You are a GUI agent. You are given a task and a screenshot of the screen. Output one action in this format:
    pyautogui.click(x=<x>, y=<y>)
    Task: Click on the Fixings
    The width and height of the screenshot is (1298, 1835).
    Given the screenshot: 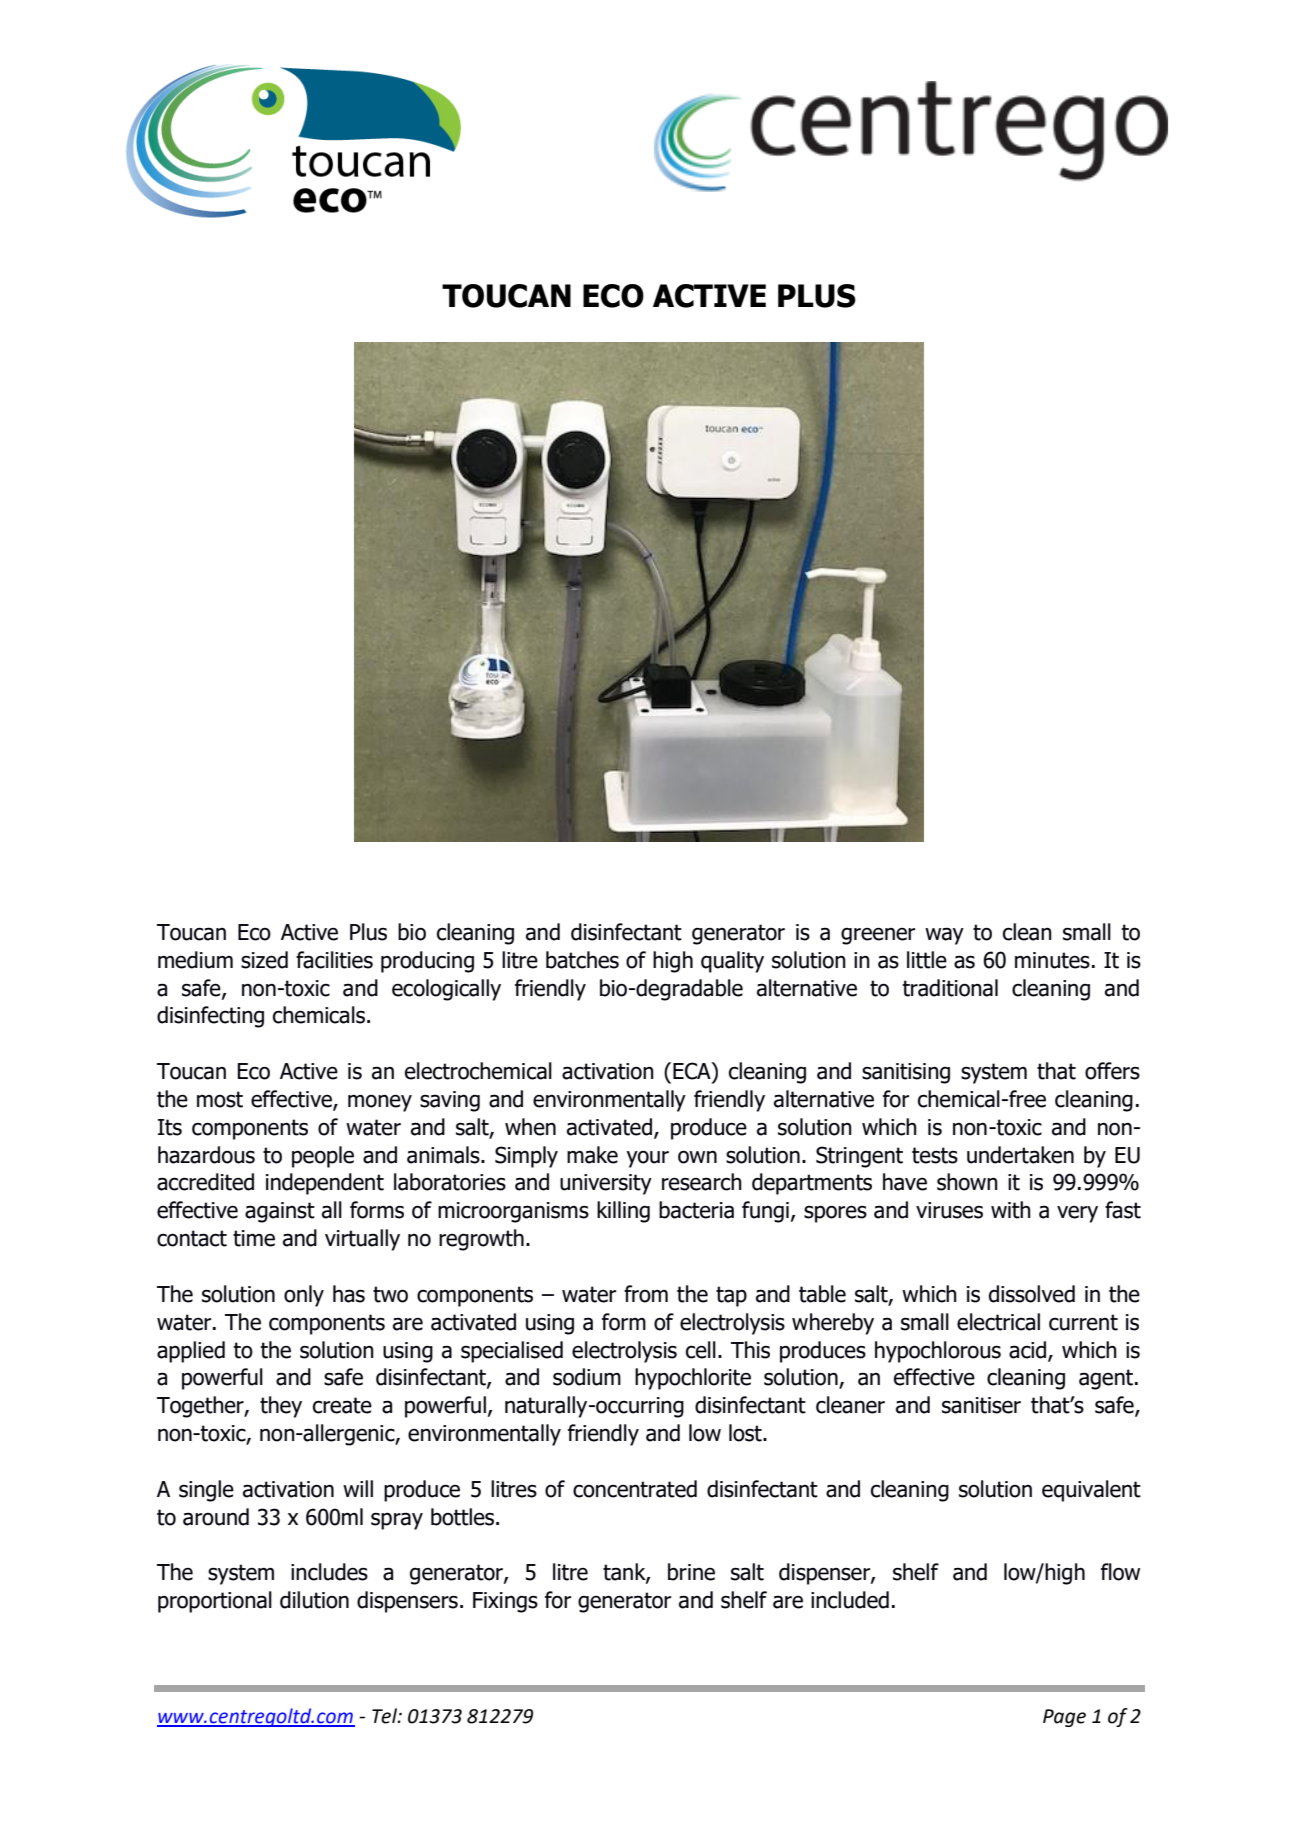 What is the action you would take?
    pyautogui.click(x=505, y=1602)
